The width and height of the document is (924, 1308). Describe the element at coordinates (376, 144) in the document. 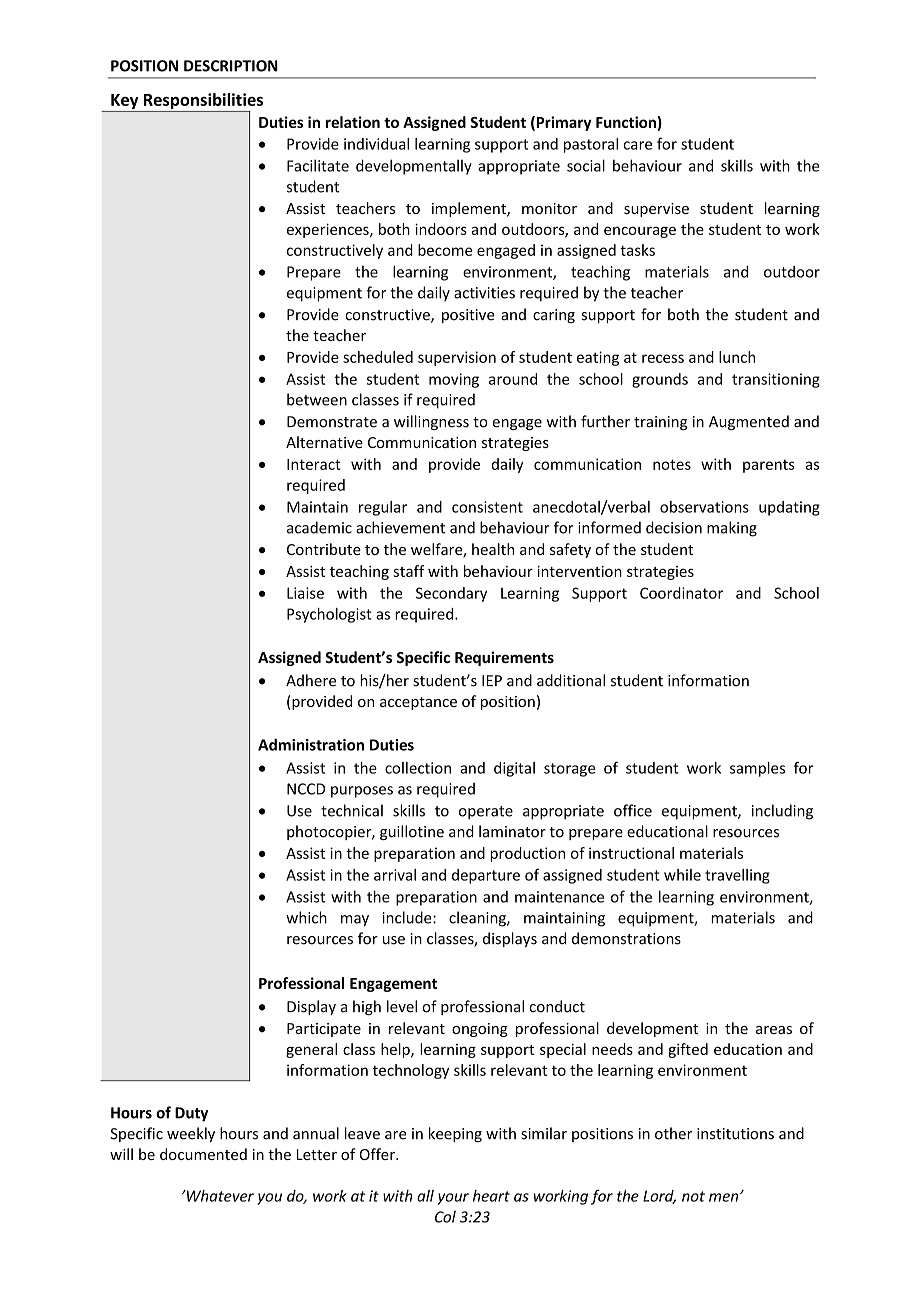

I see `individual` at that location.
